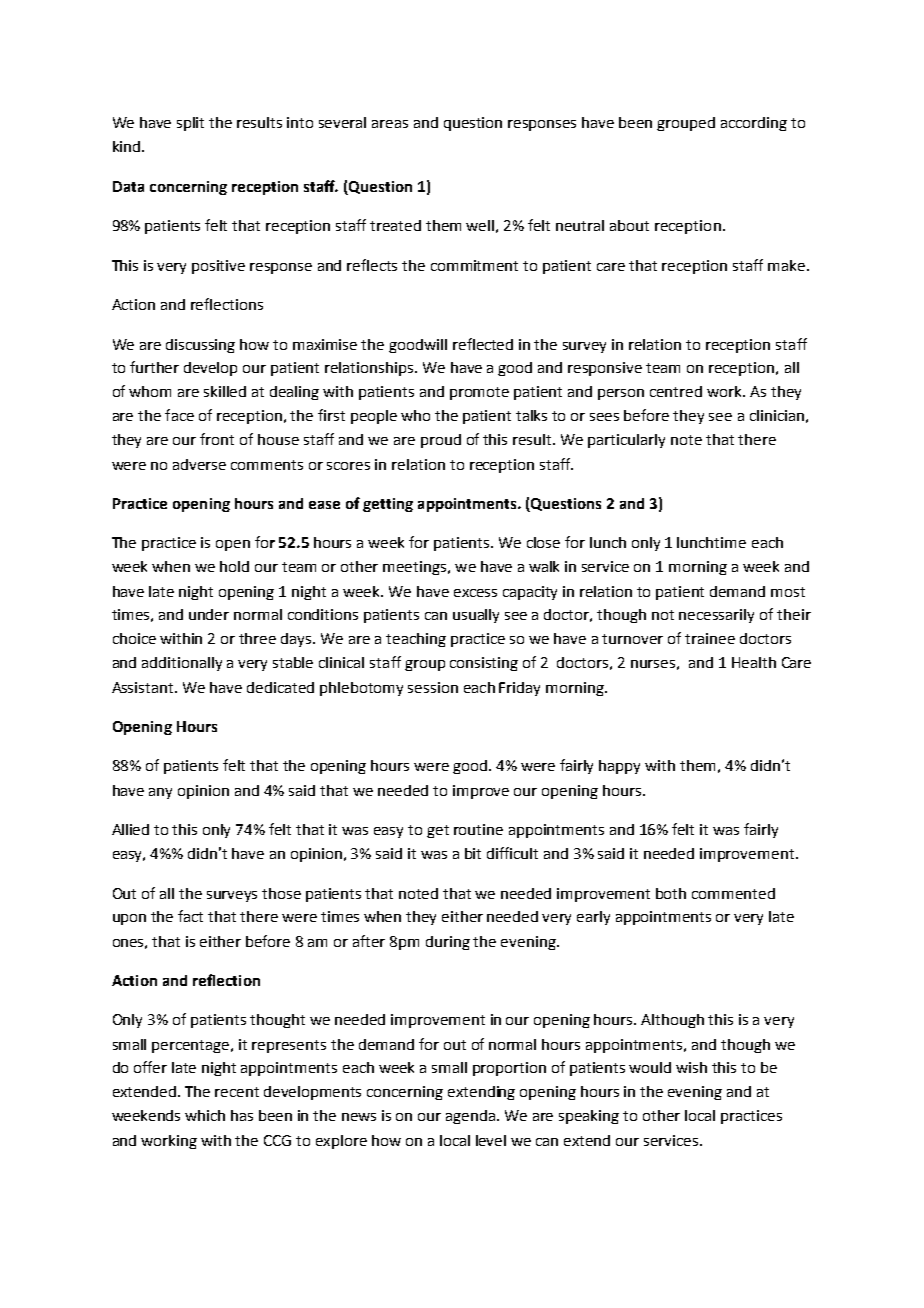  Describe the element at coordinates (691, 1067) in the screenshot. I see `wish` at that location.
